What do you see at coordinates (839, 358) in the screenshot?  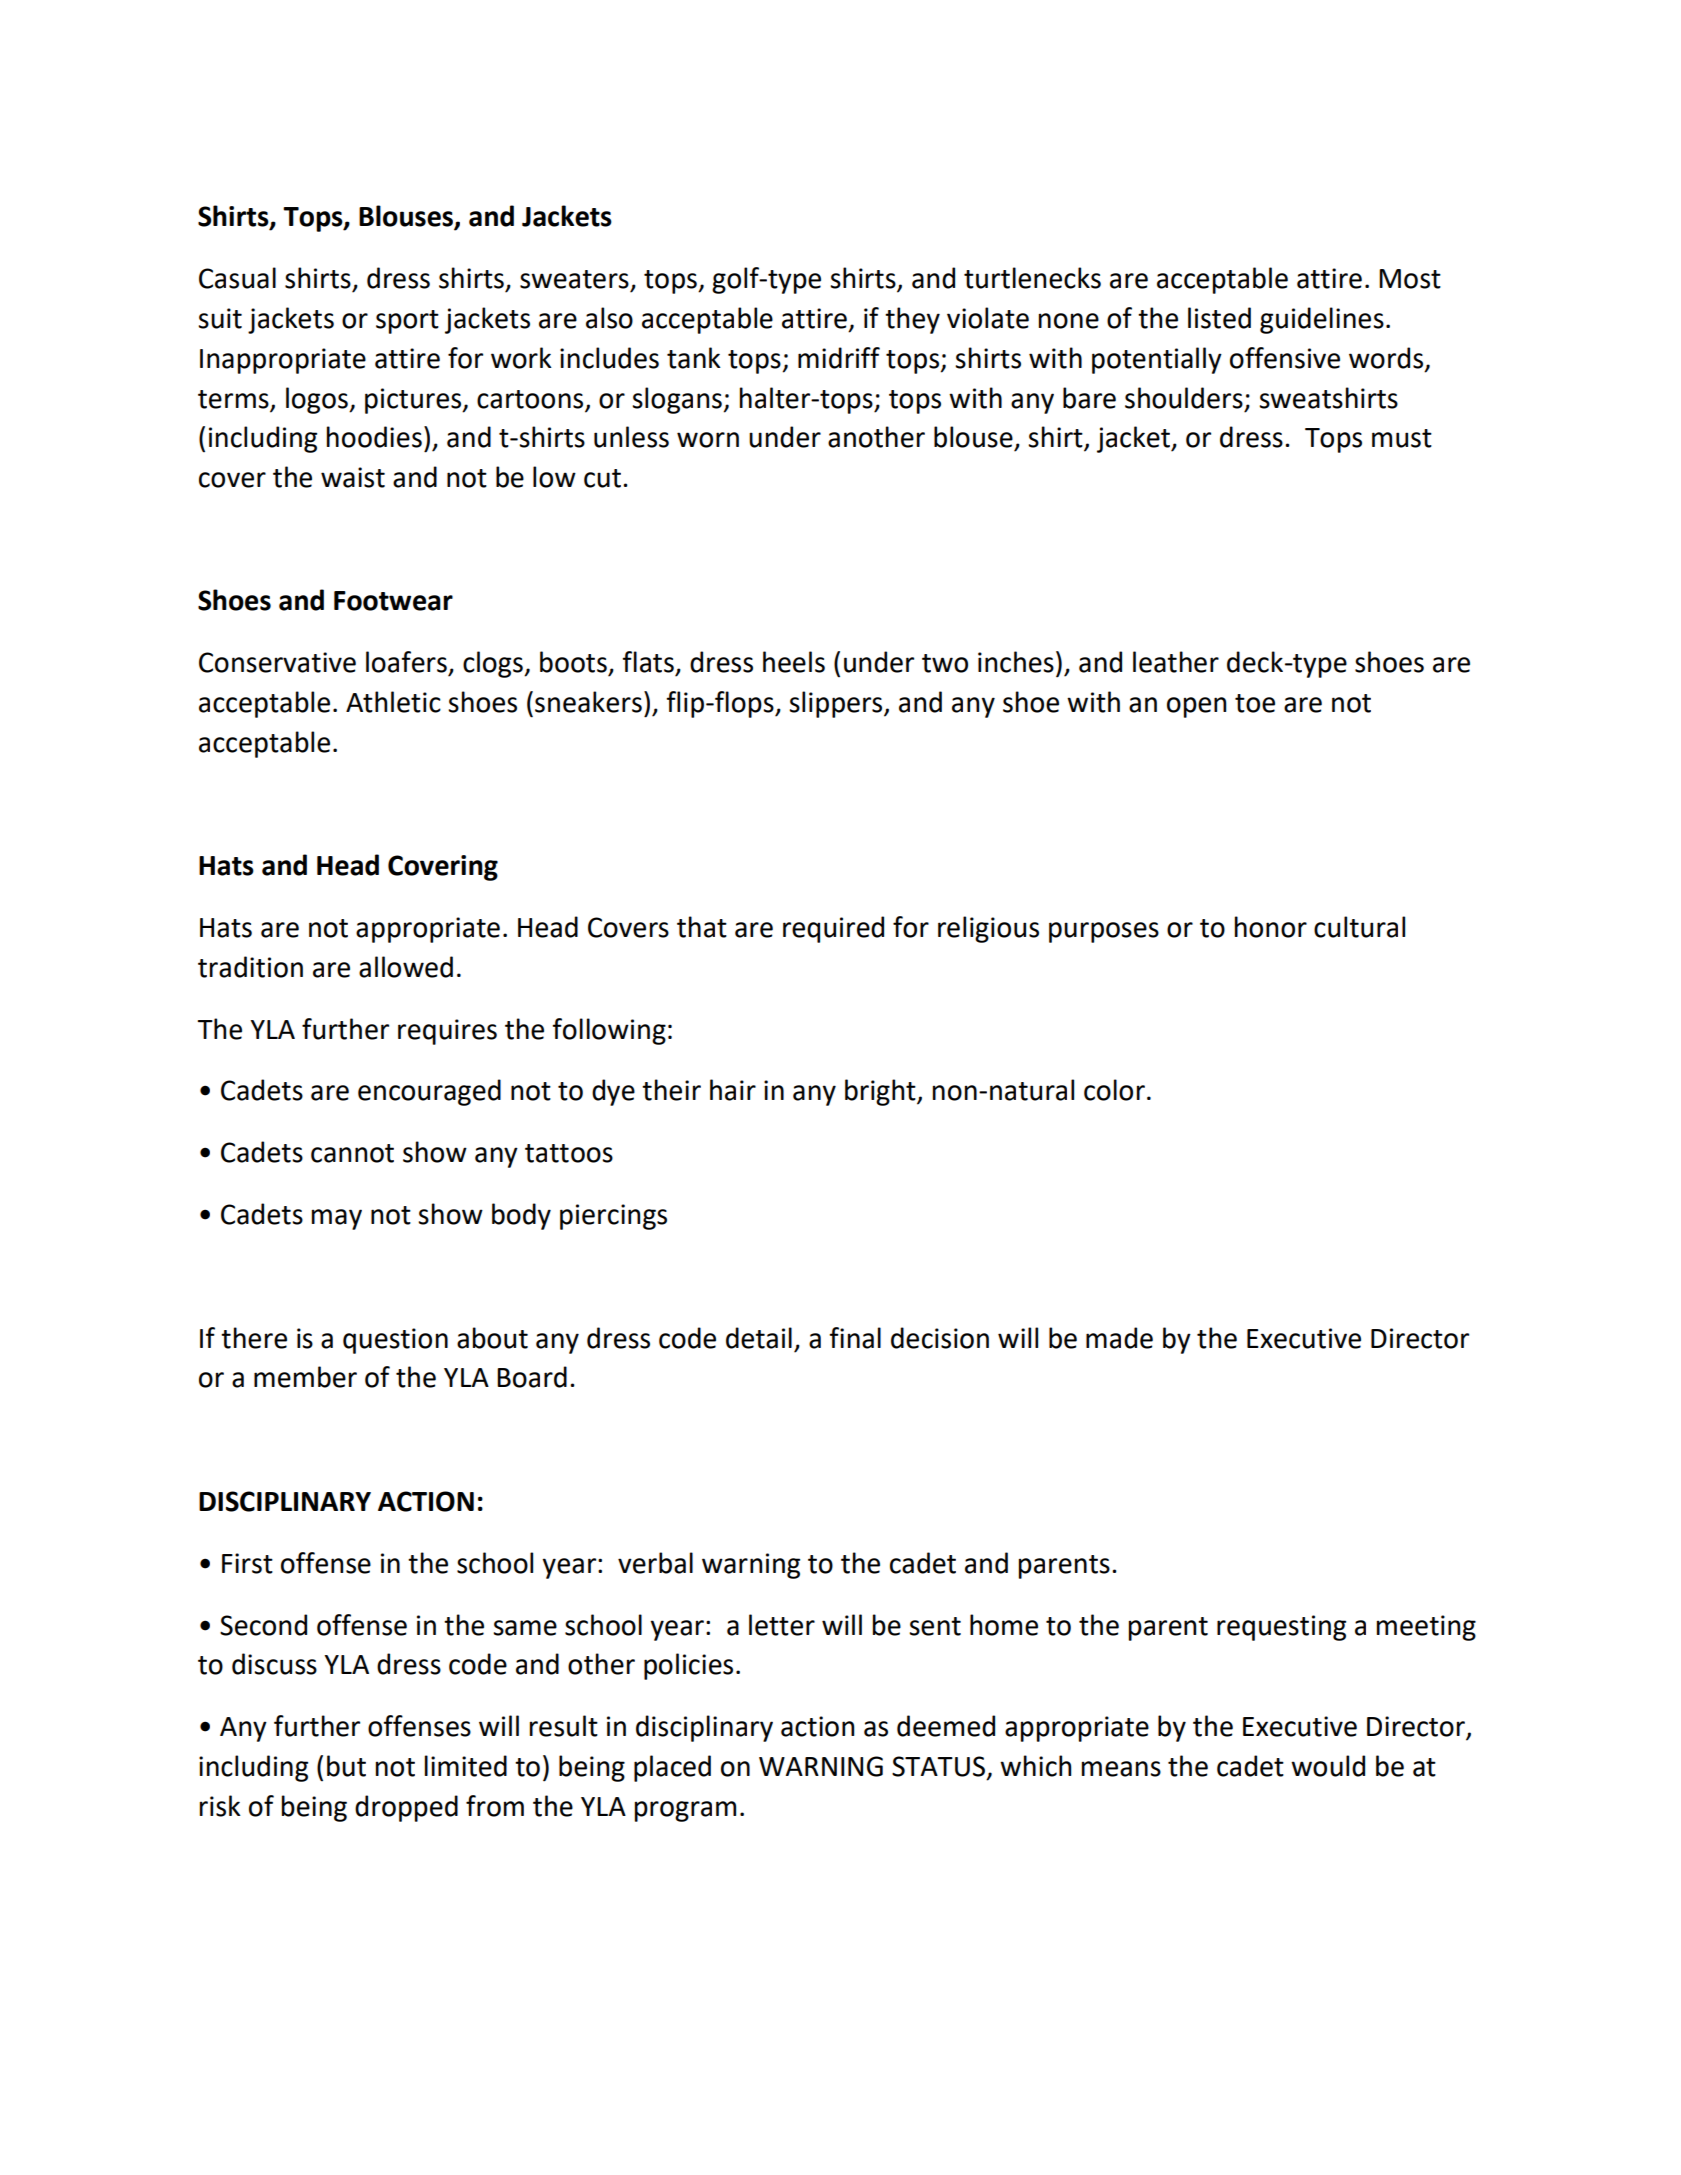 I see `midriff` at bounding box center [839, 358].
